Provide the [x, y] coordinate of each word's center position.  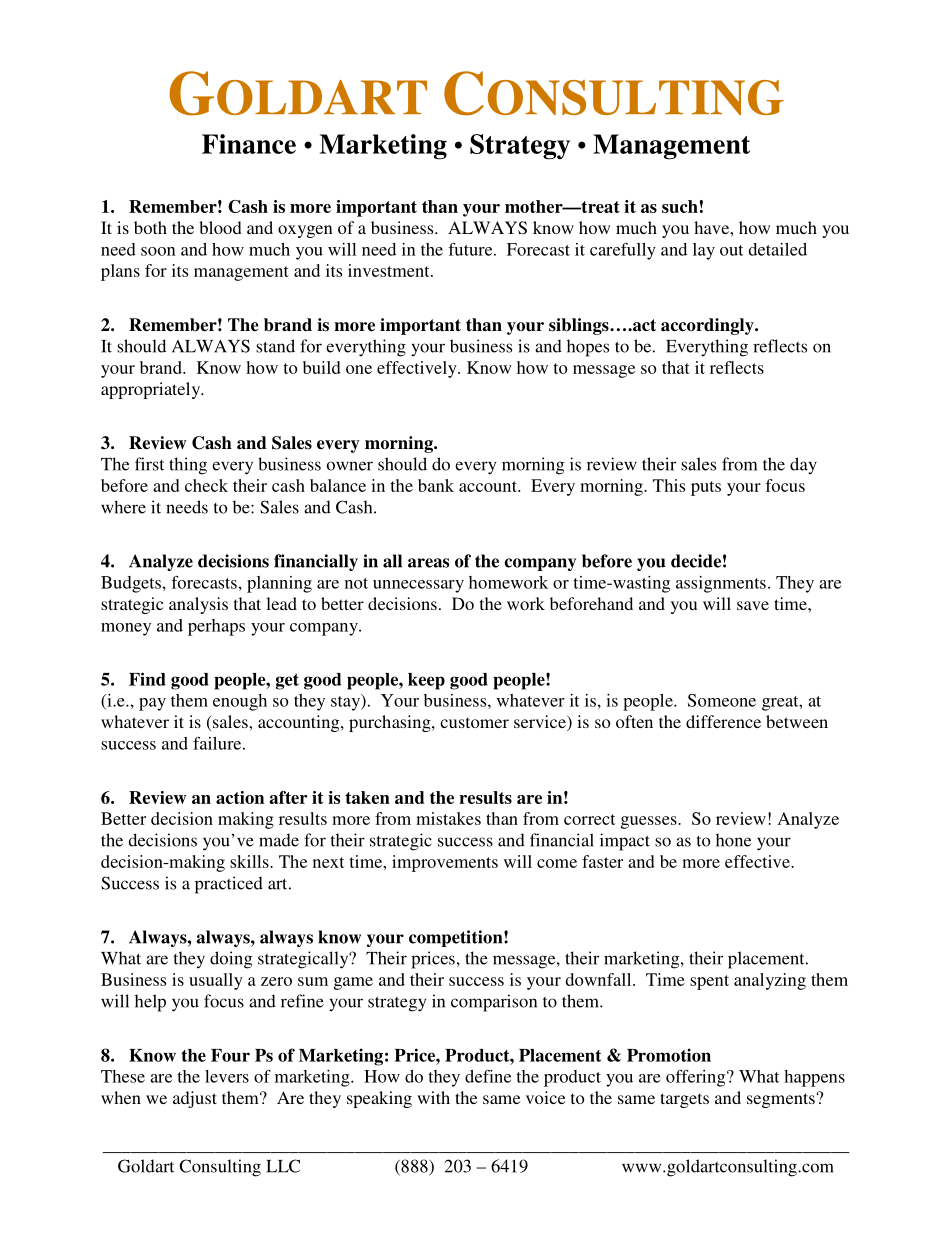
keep [426, 681]
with [433, 1097]
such [680, 206]
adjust [195, 1099]
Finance [249, 144]
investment [390, 270]
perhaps [216, 627]
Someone [722, 700]
